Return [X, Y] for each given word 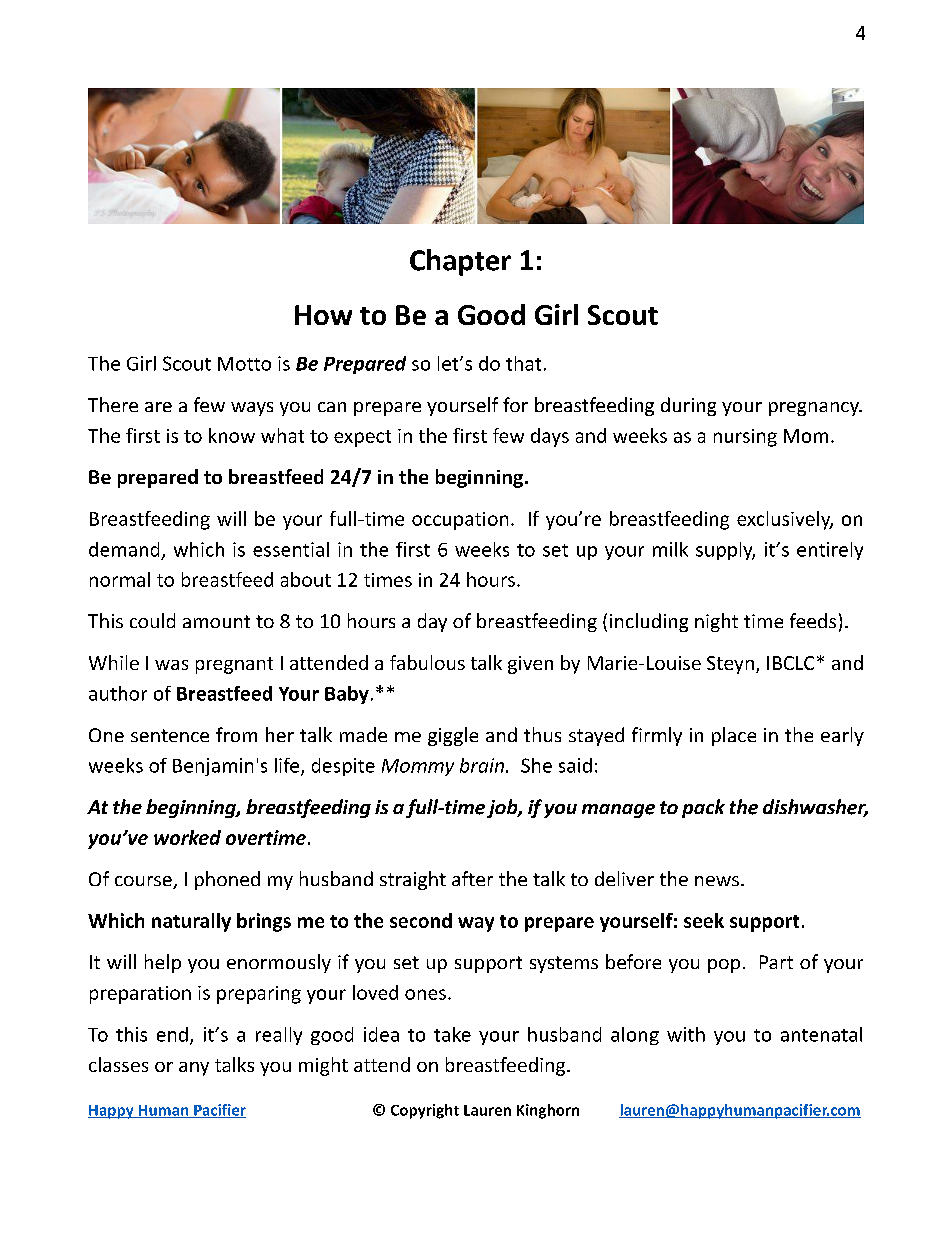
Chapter [460, 262]
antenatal [821, 1034]
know [232, 435]
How [323, 315]
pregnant [234, 665]
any [194, 1069]
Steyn [730, 665]
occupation [460, 521]
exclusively [785, 520]
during [688, 406]
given [530, 665]
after [472, 878]
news [717, 881]
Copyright [425, 1111]
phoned [227, 880]
